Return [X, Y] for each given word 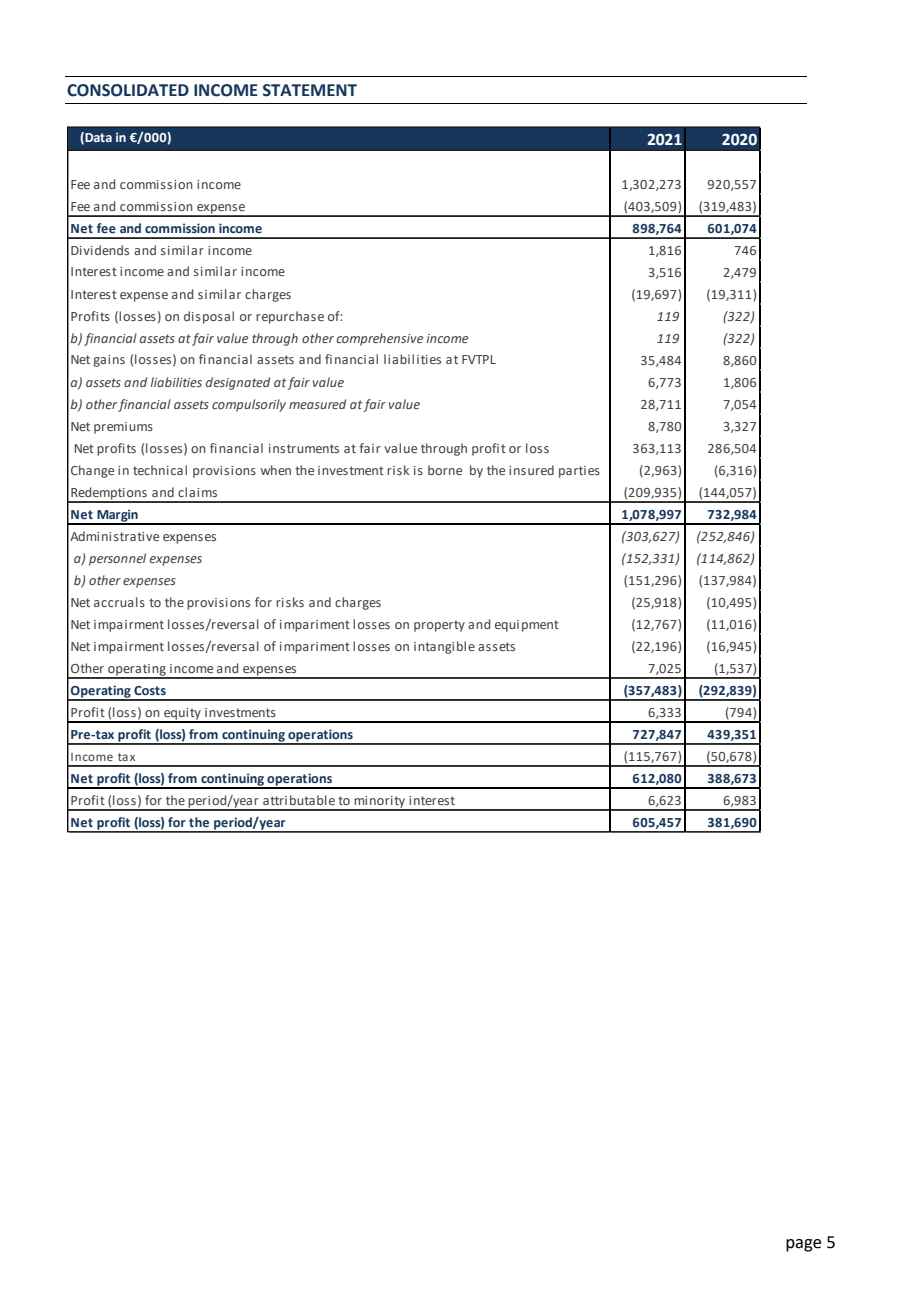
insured [531, 470]
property [439, 626]
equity [182, 715]
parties [579, 472]
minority [380, 803]
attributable [299, 800]
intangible [444, 647]
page [803, 1245]
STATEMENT [310, 90]
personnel [117, 559]
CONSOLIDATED [128, 90]
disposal [209, 317]
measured [317, 404]
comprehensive [380, 339]
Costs [150, 690]
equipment [527, 626]
